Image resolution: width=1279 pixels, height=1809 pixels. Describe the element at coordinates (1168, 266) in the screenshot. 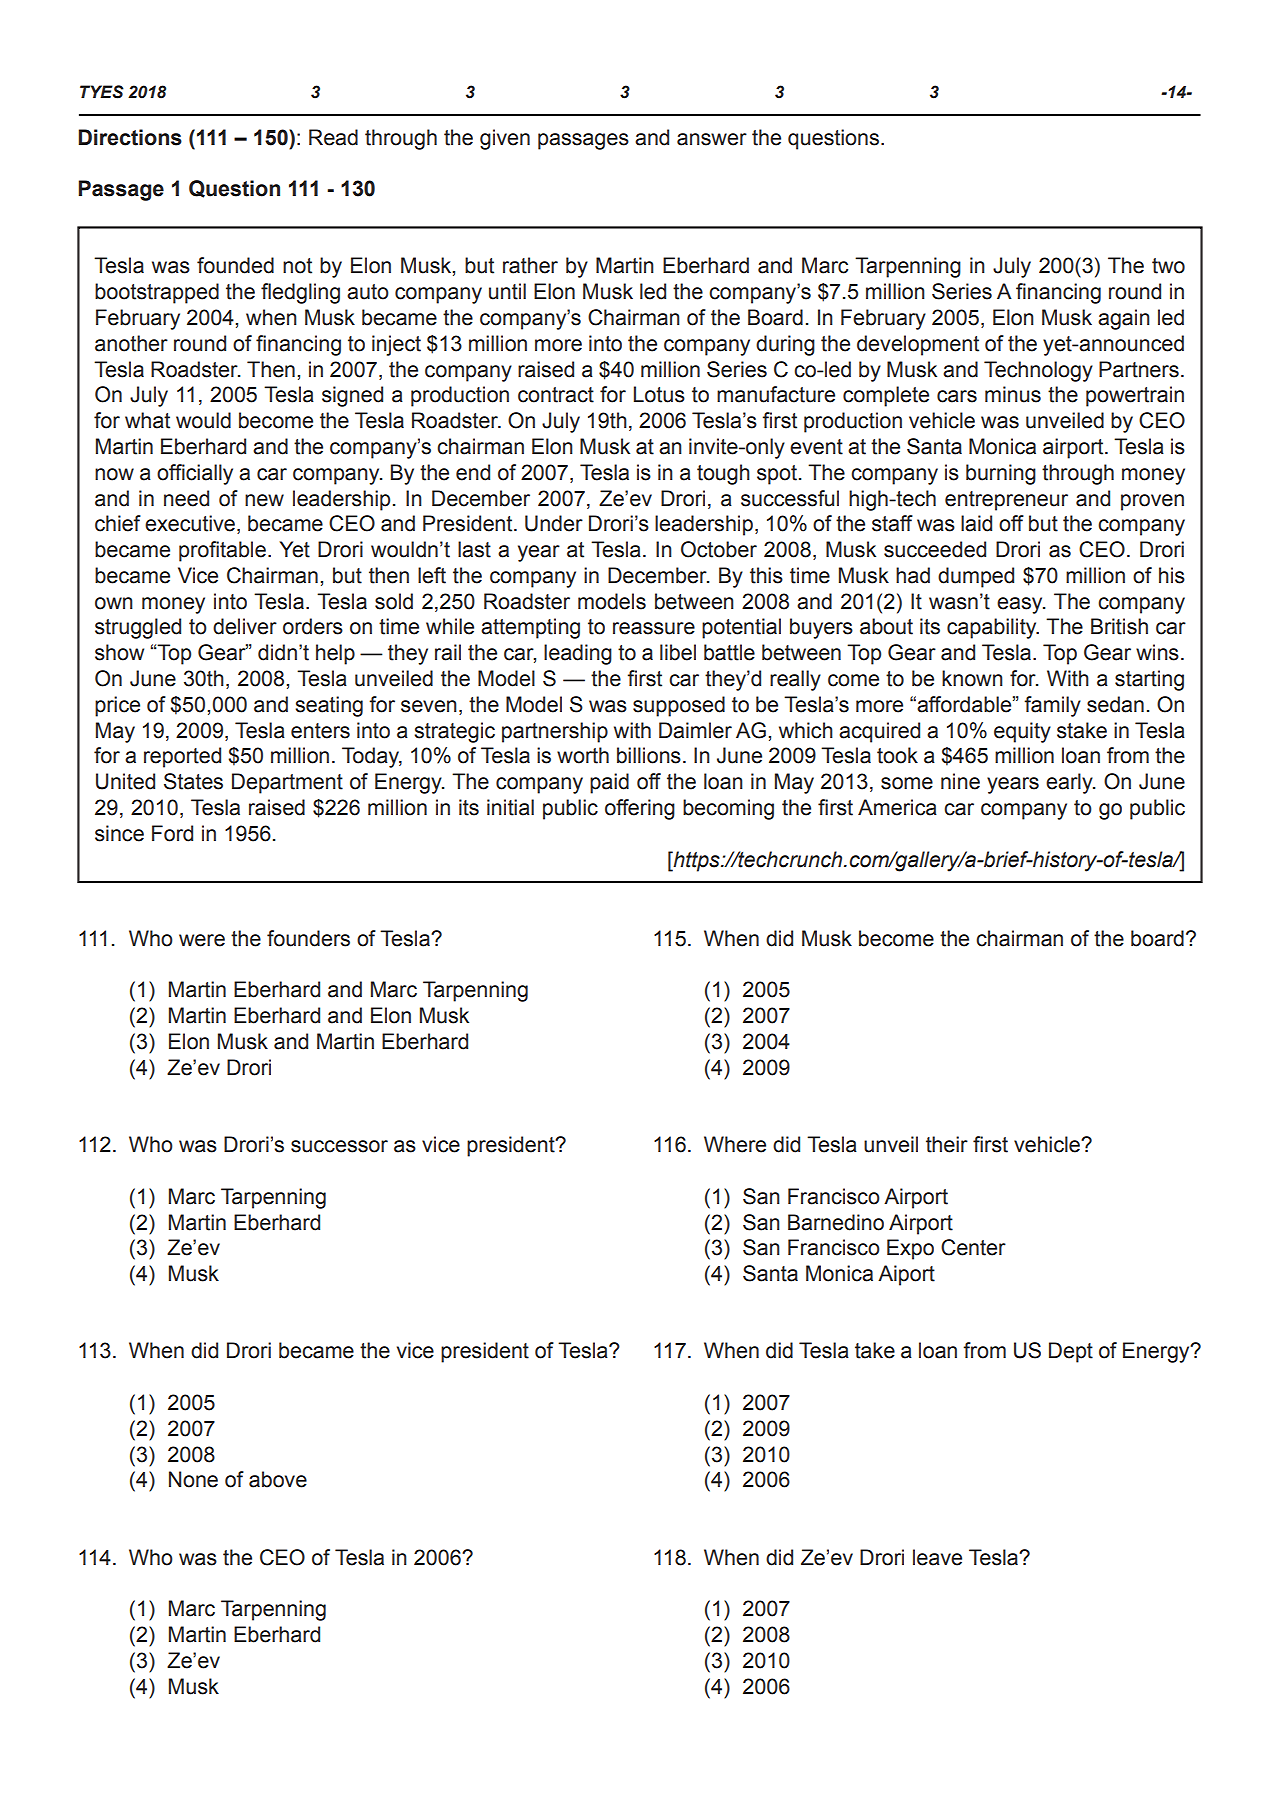

I see `two` at that location.
